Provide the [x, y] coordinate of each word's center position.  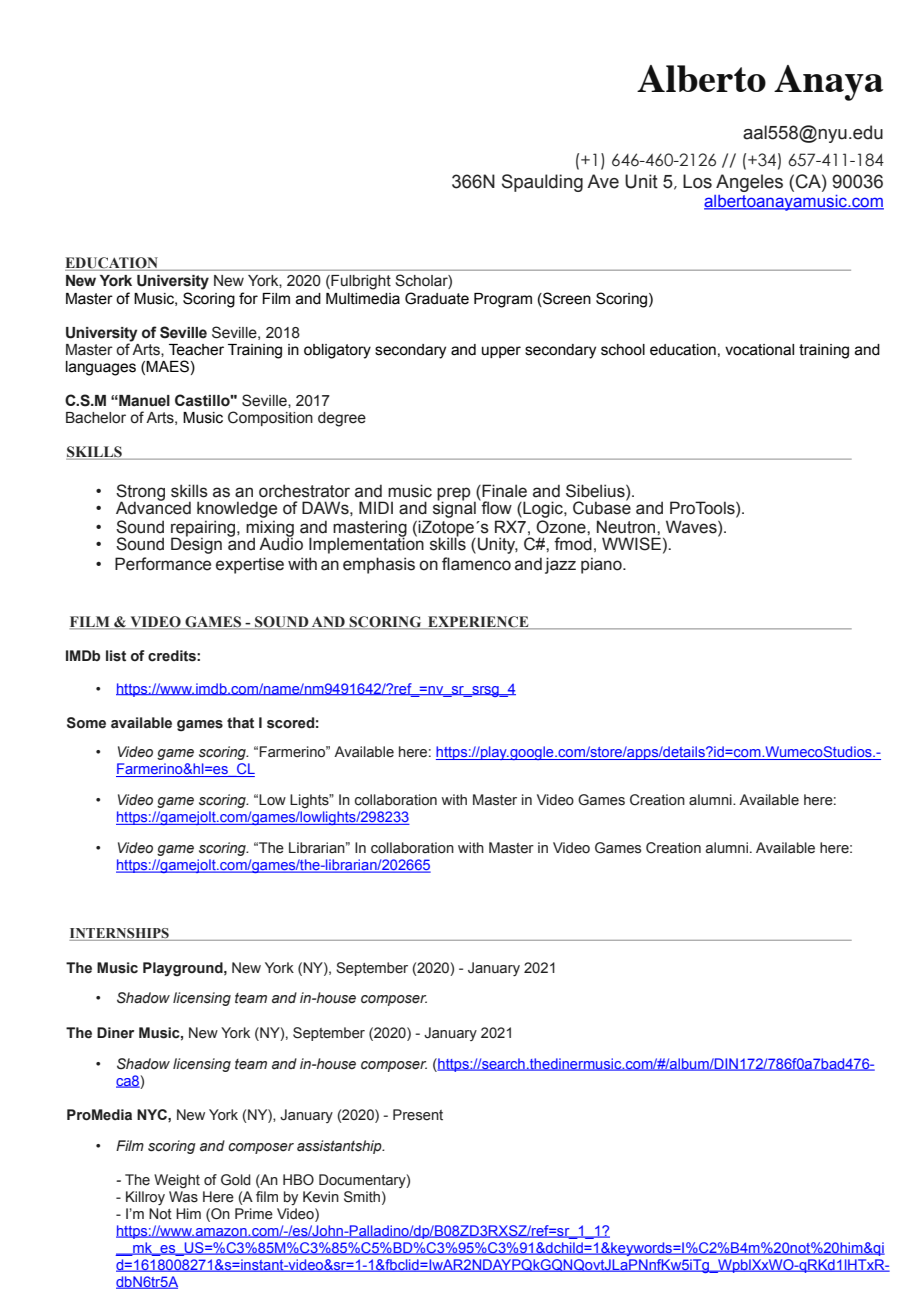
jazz [560, 565]
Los [697, 181]
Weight [177, 1181]
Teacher [196, 350]
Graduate [437, 298]
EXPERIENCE [478, 622]
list [116, 656]
